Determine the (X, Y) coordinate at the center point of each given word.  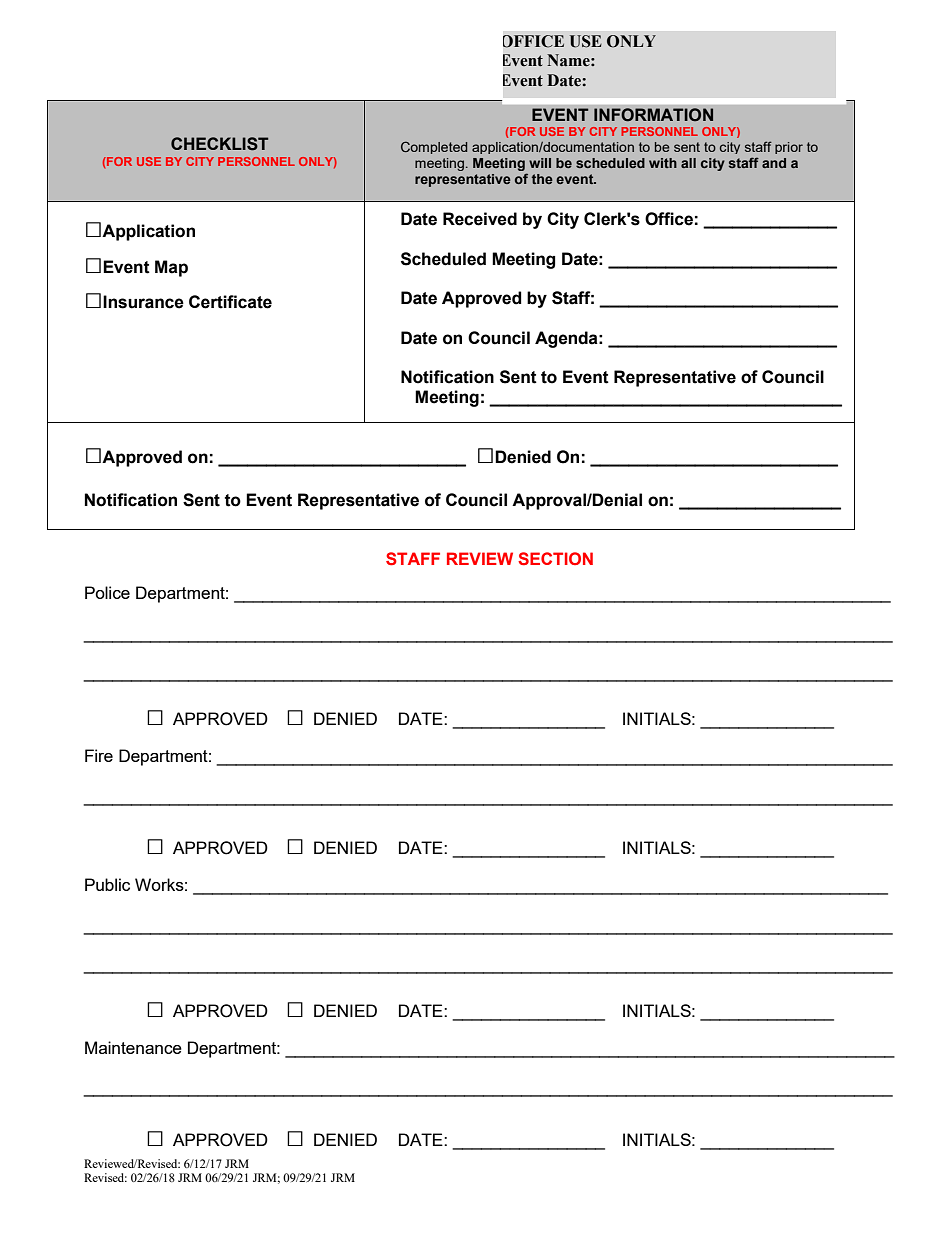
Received (480, 219)
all (688, 163)
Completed (434, 147)
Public (107, 884)
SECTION (555, 558)
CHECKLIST (219, 144)
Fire (99, 755)
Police (107, 592)
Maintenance (133, 1047)
